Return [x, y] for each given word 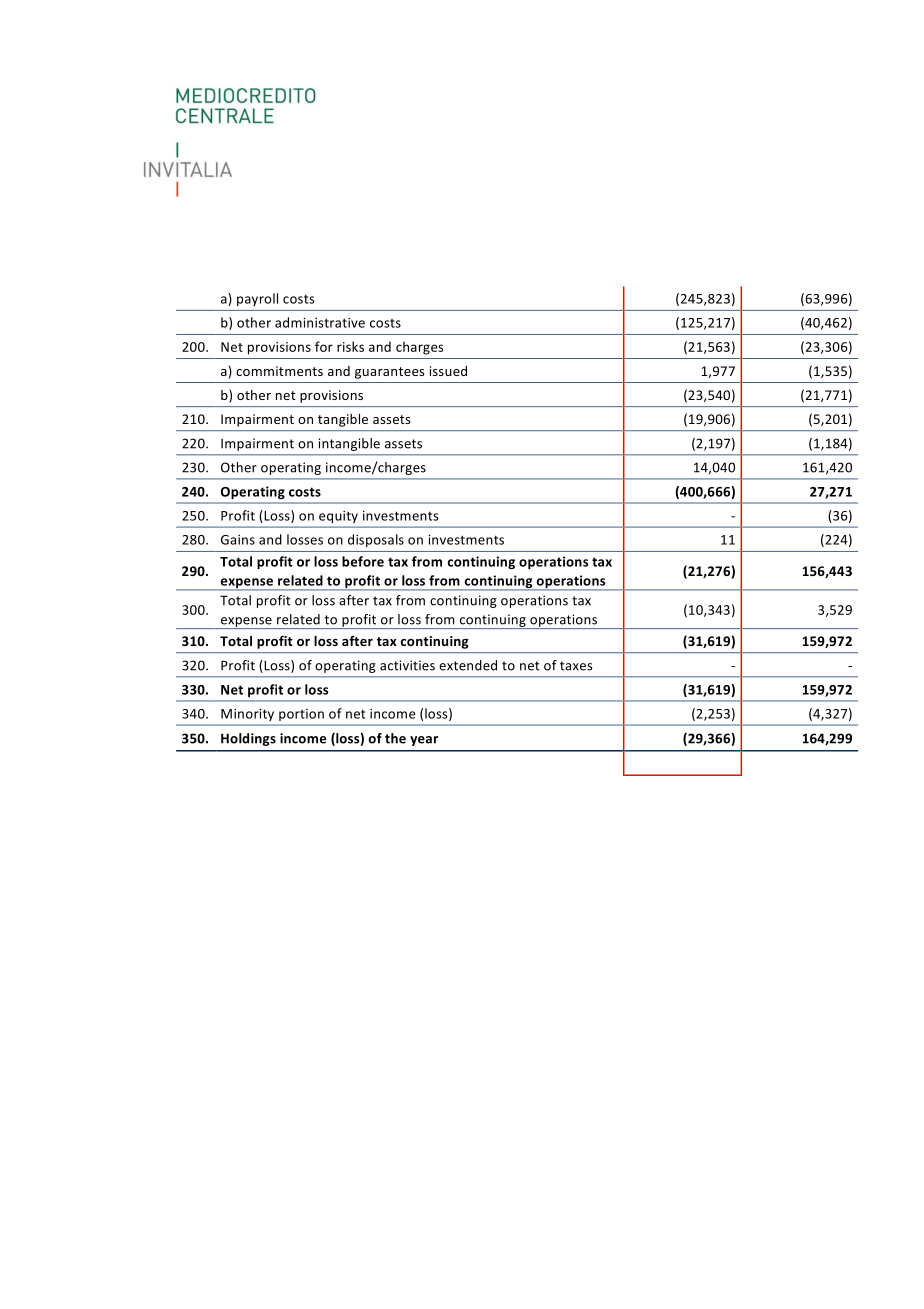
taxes [576, 666]
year [424, 741]
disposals [376, 540]
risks [350, 346]
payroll [257, 299]
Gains [238, 540]
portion [301, 715]
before [363, 561]
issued [448, 371]
